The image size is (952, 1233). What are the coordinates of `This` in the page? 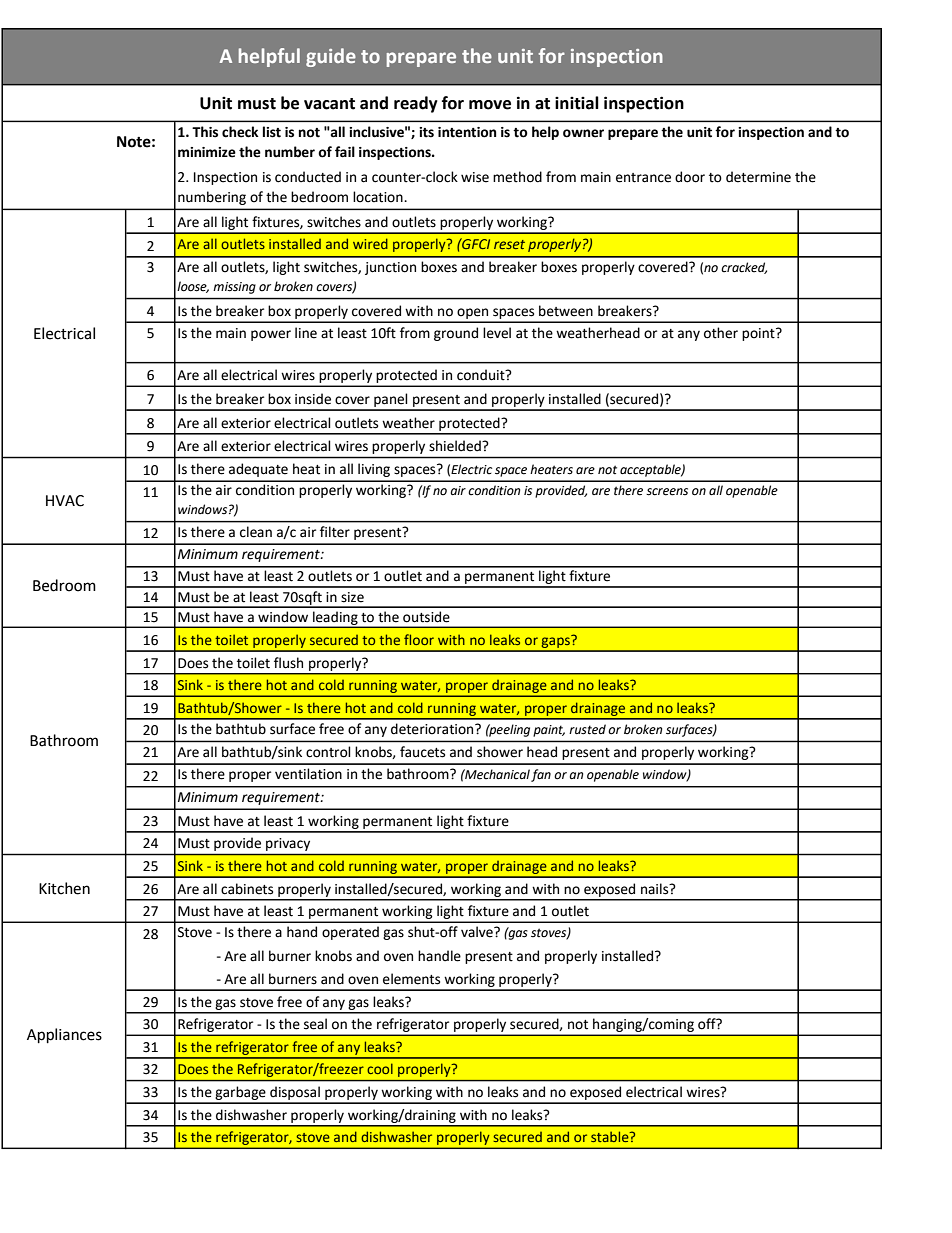 It's located at (205, 132).
